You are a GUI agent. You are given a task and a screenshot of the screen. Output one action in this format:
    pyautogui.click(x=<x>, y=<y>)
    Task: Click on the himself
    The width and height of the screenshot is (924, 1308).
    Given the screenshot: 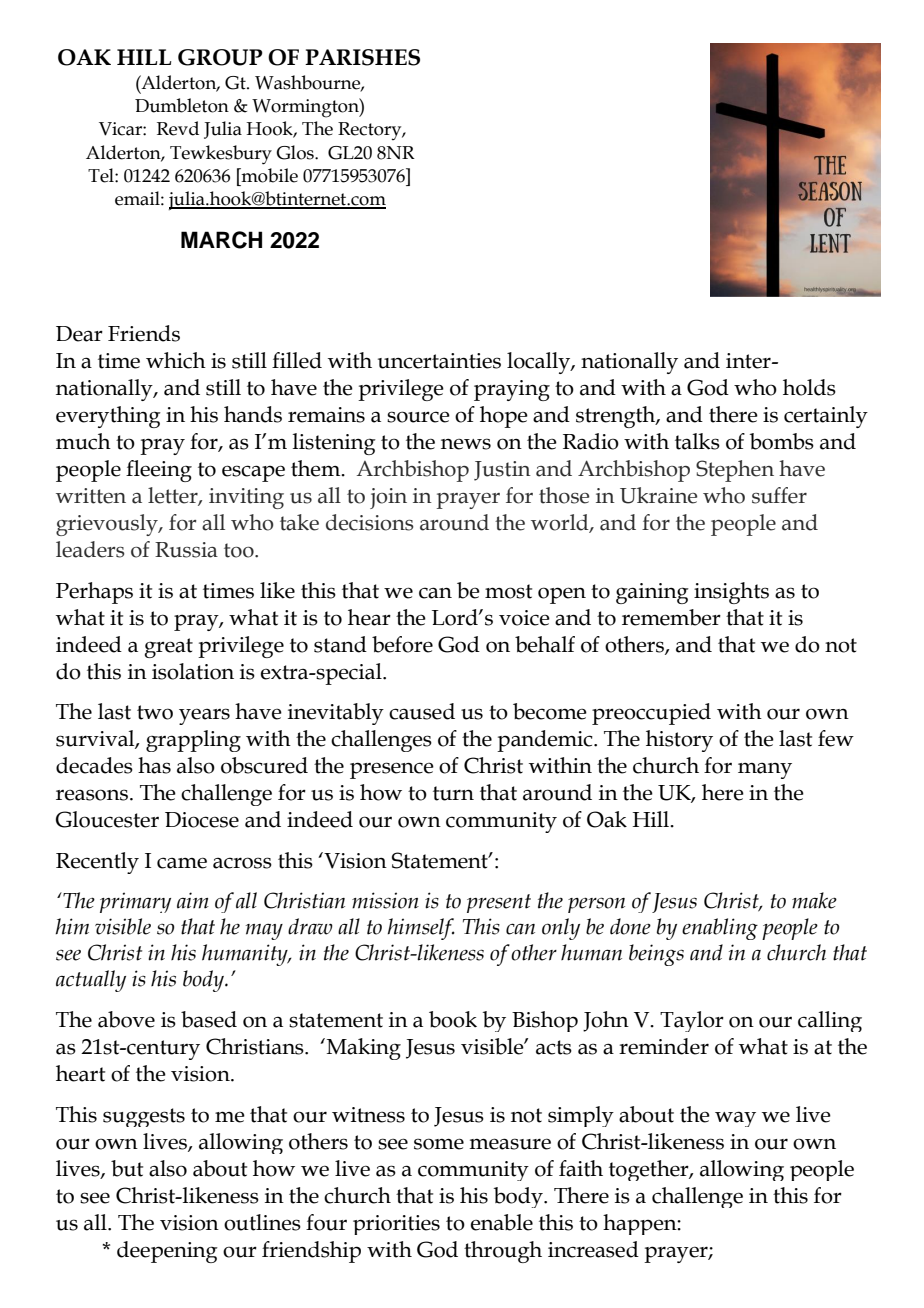 What is the action you would take?
    pyautogui.click(x=421, y=929)
